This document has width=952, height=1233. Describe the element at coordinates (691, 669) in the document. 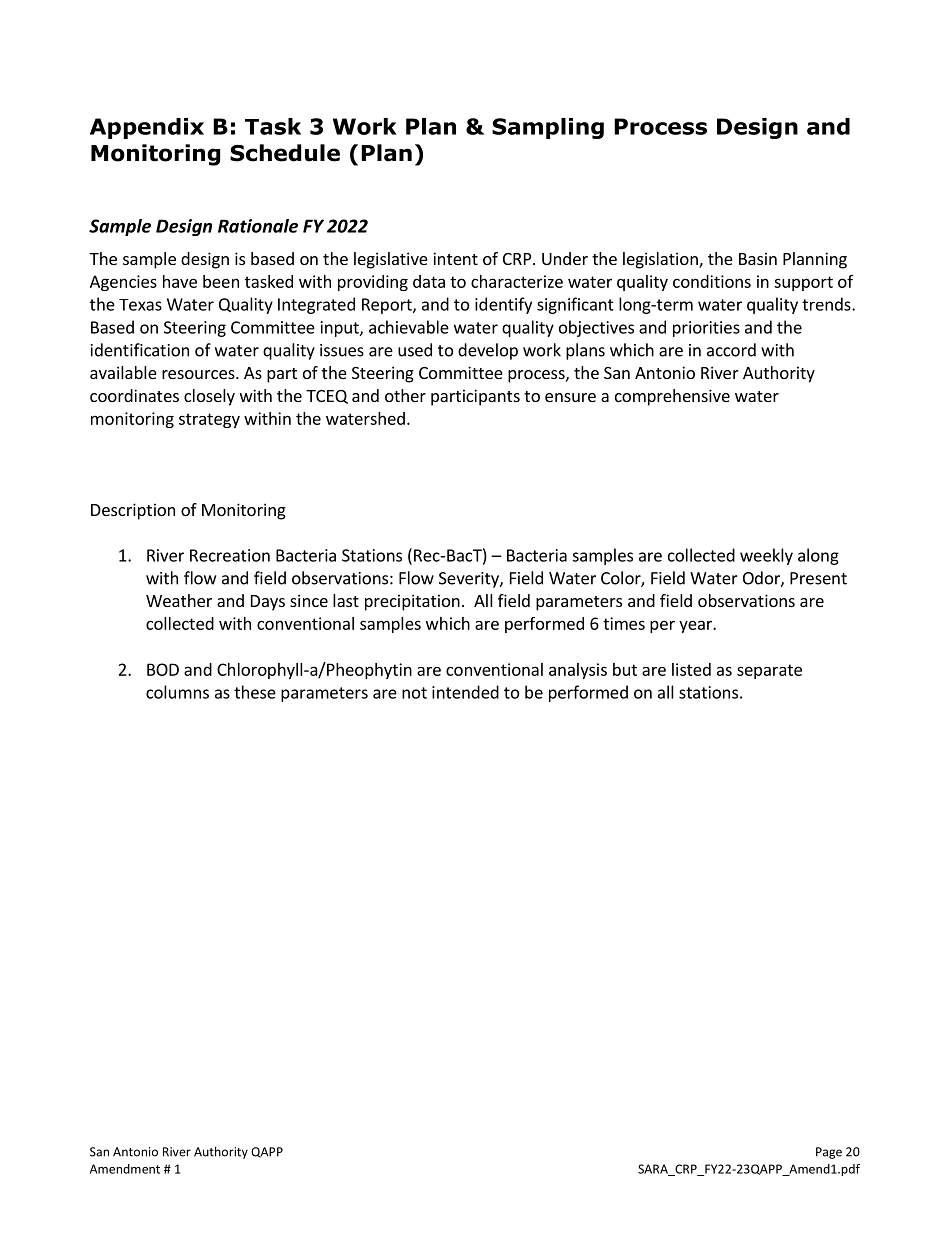

I see `listed` at that location.
